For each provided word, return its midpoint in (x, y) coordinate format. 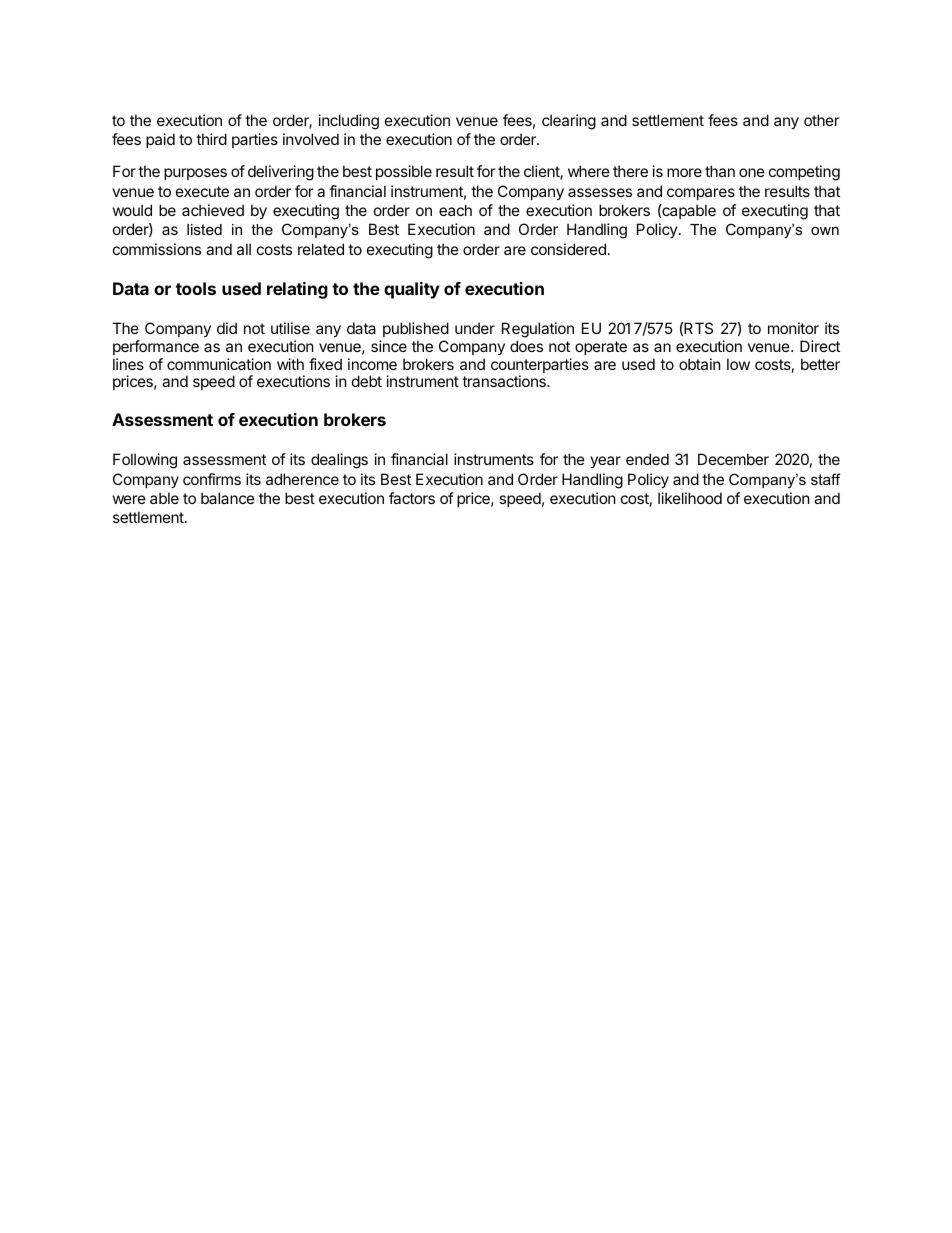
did (227, 328)
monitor (793, 328)
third (211, 139)
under (475, 328)
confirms (212, 479)
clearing (569, 122)
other (822, 120)
